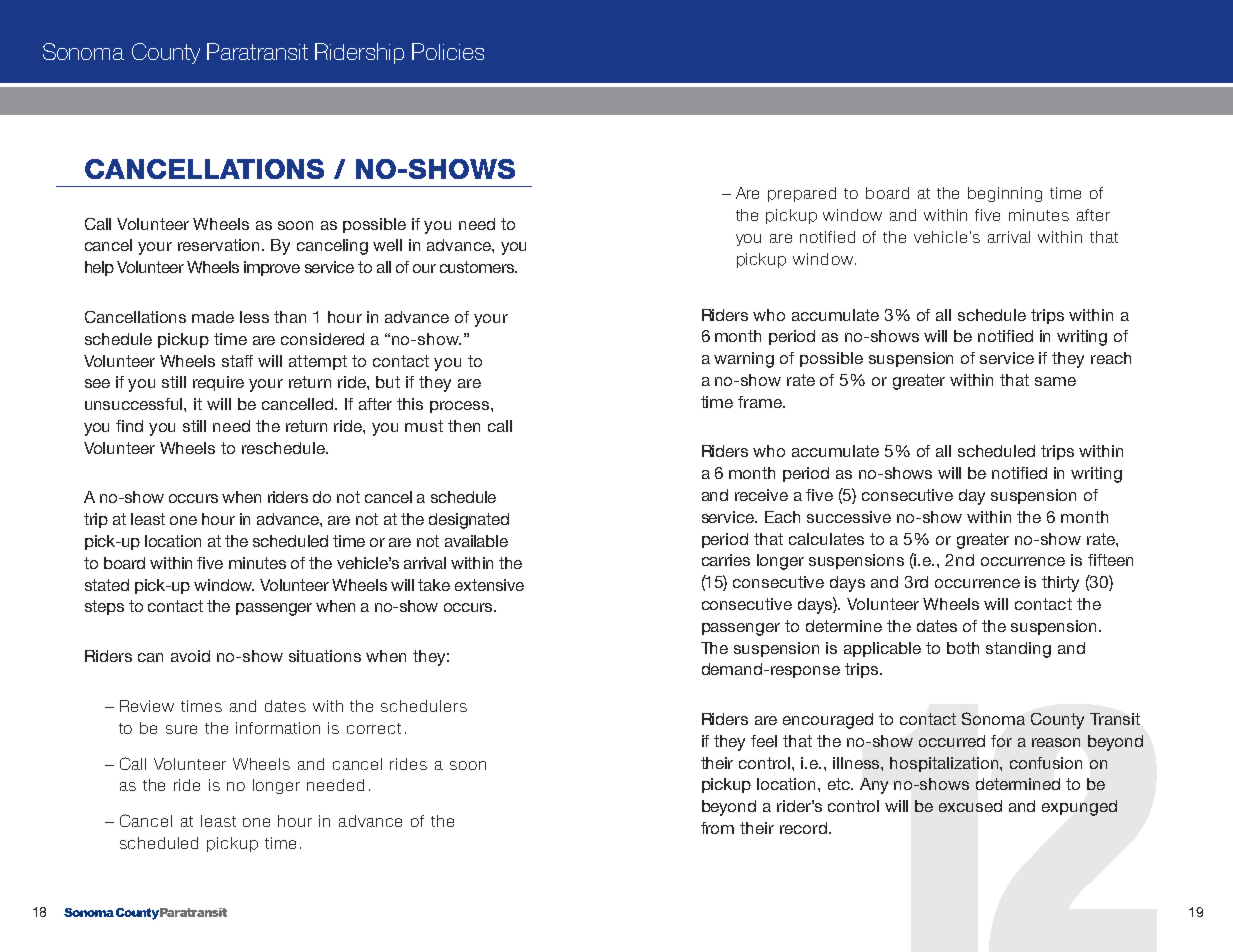 This screenshot has height=952, width=1233. I want to click on from, so click(717, 828).
